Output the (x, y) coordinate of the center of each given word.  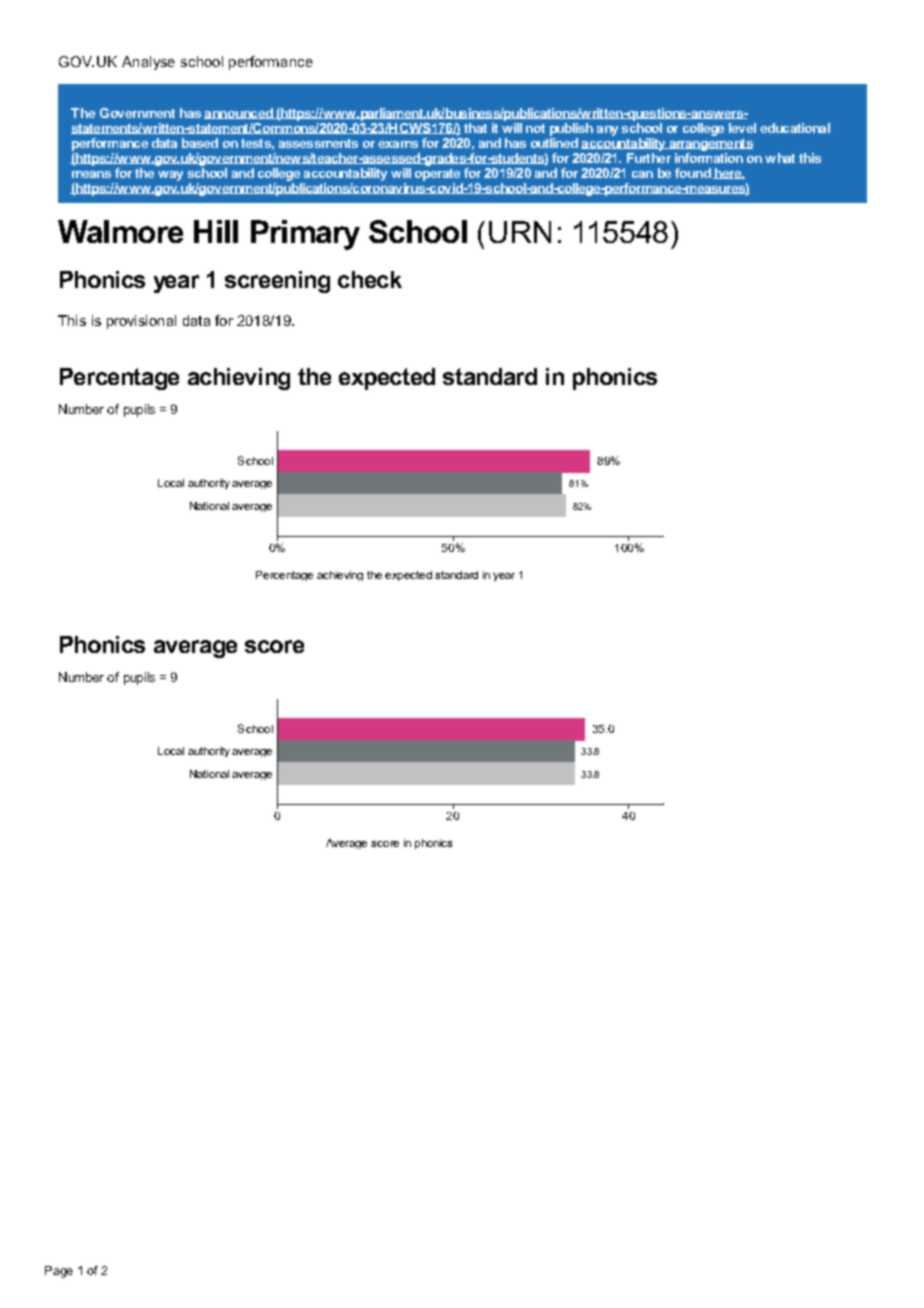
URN (520, 232)
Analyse (148, 63)
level (742, 128)
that (475, 128)
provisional (141, 322)
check (370, 279)
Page (59, 1272)
